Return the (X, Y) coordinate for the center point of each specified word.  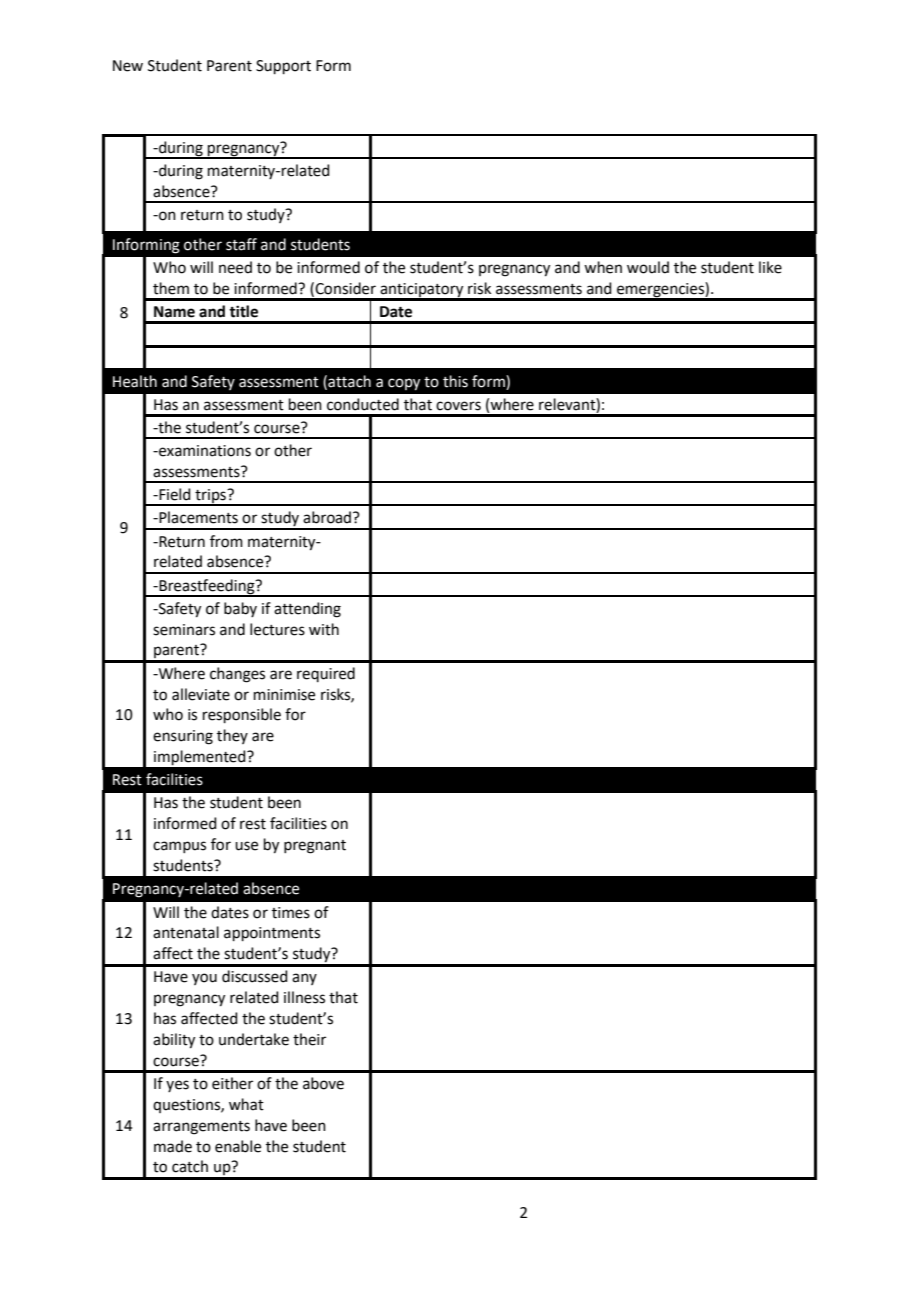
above (323, 1083)
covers (458, 406)
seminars (184, 630)
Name (174, 312)
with (324, 629)
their (309, 1039)
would (648, 267)
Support (283, 67)
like (770, 267)
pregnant (315, 847)
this (455, 381)
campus (179, 847)
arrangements (201, 1128)
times (291, 913)
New (128, 66)
